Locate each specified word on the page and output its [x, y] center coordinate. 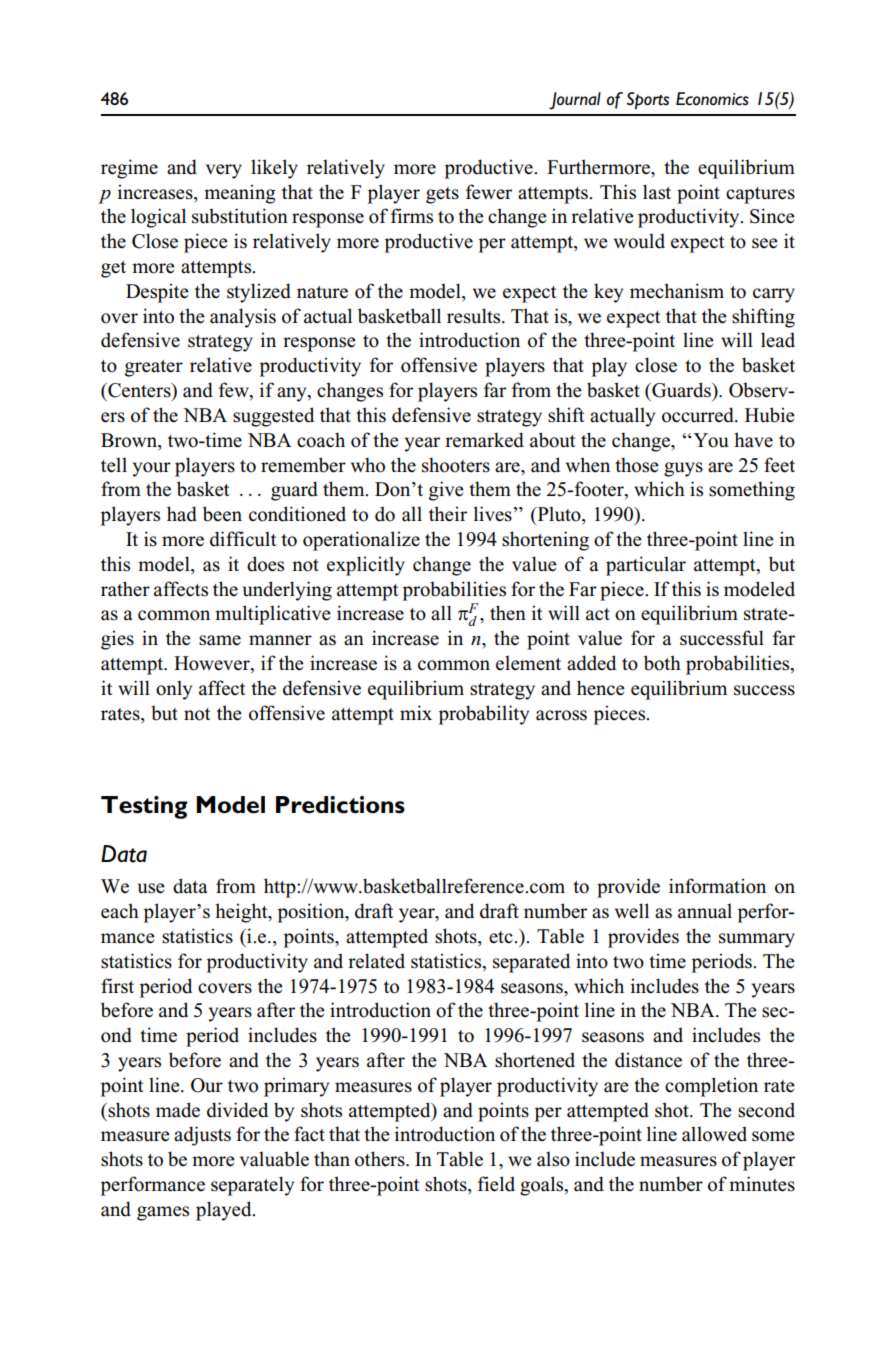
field [496, 1184]
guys [683, 469]
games [163, 1213]
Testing [144, 807]
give [446, 491]
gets [442, 195]
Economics [712, 99]
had [182, 514]
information [717, 886]
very [224, 171]
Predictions [340, 805]
